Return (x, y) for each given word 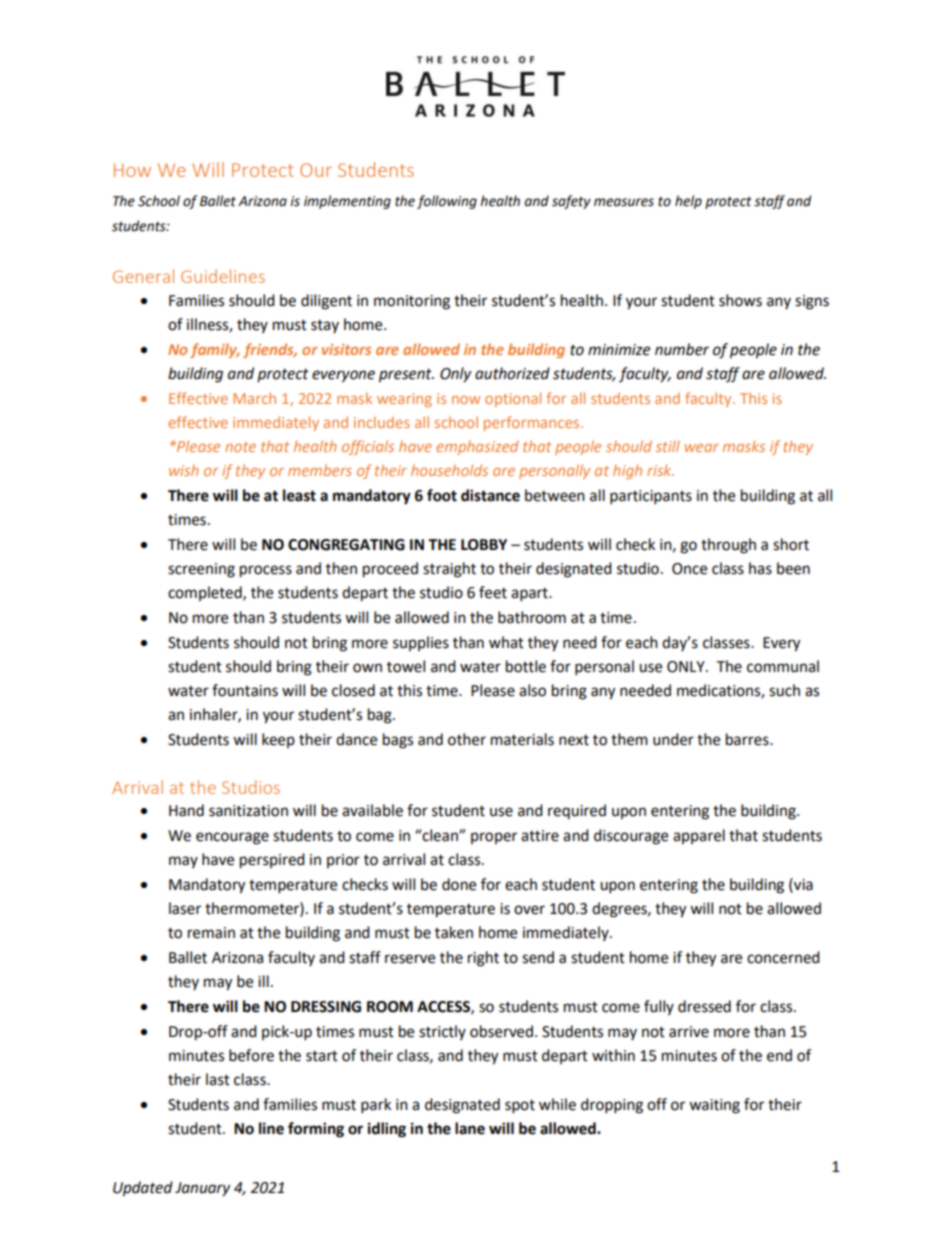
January (202, 1189)
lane (470, 1128)
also (532, 690)
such (784, 690)
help (688, 202)
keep (278, 740)
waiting (714, 1106)
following (447, 202)
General (143, 276)
